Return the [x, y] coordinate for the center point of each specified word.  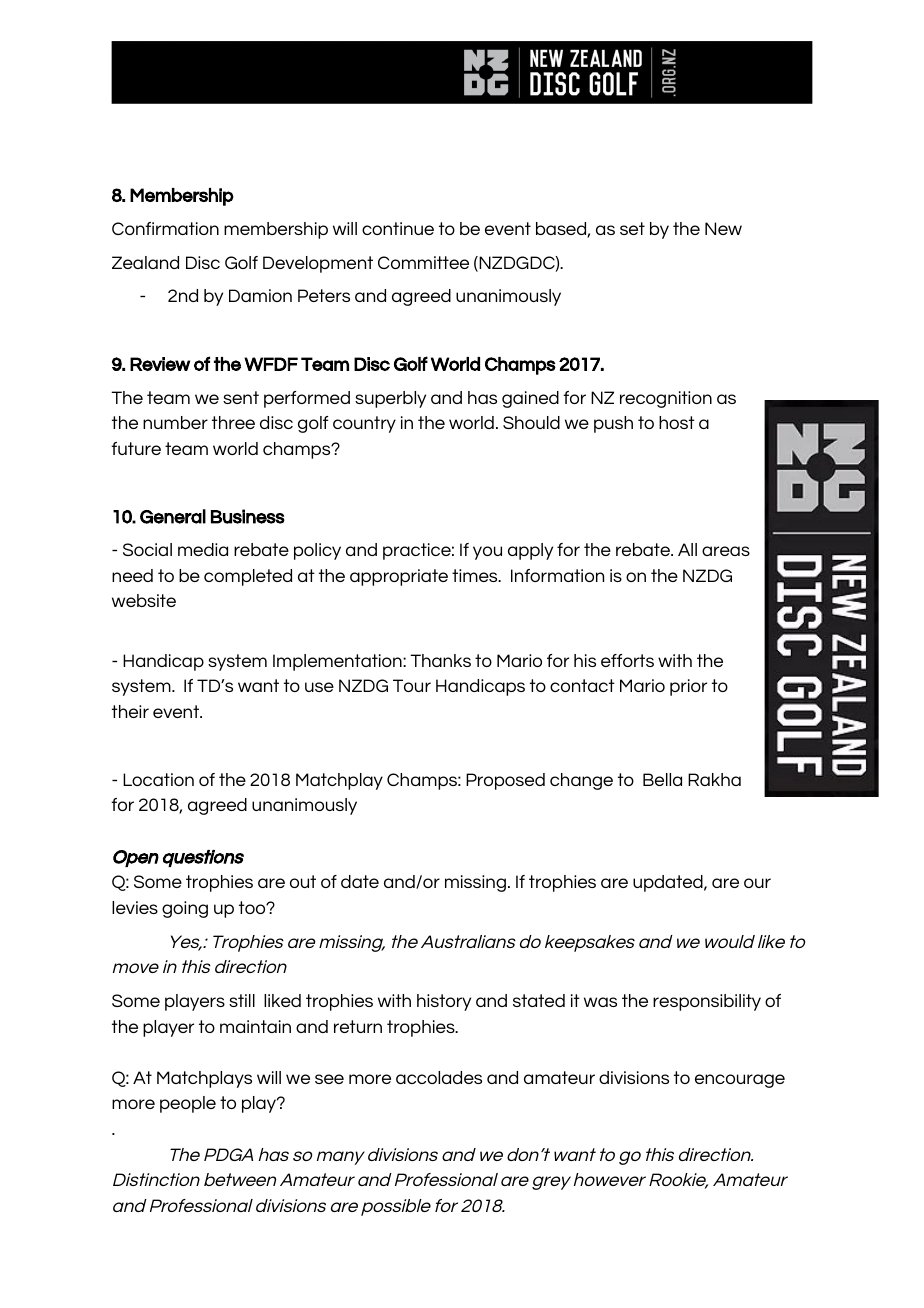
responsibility [707, 1002]
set [632, 228]
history [444, 1002]
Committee [423, 262]
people [188, 1104]
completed [248, 577]
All [687, 549]
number [175, 422]
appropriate [399, 577]
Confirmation [165, 228]
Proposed [505, 781]
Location [158, 779]
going [185, 909]
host [677, 422]
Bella [662, 779]
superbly [390, 399]
